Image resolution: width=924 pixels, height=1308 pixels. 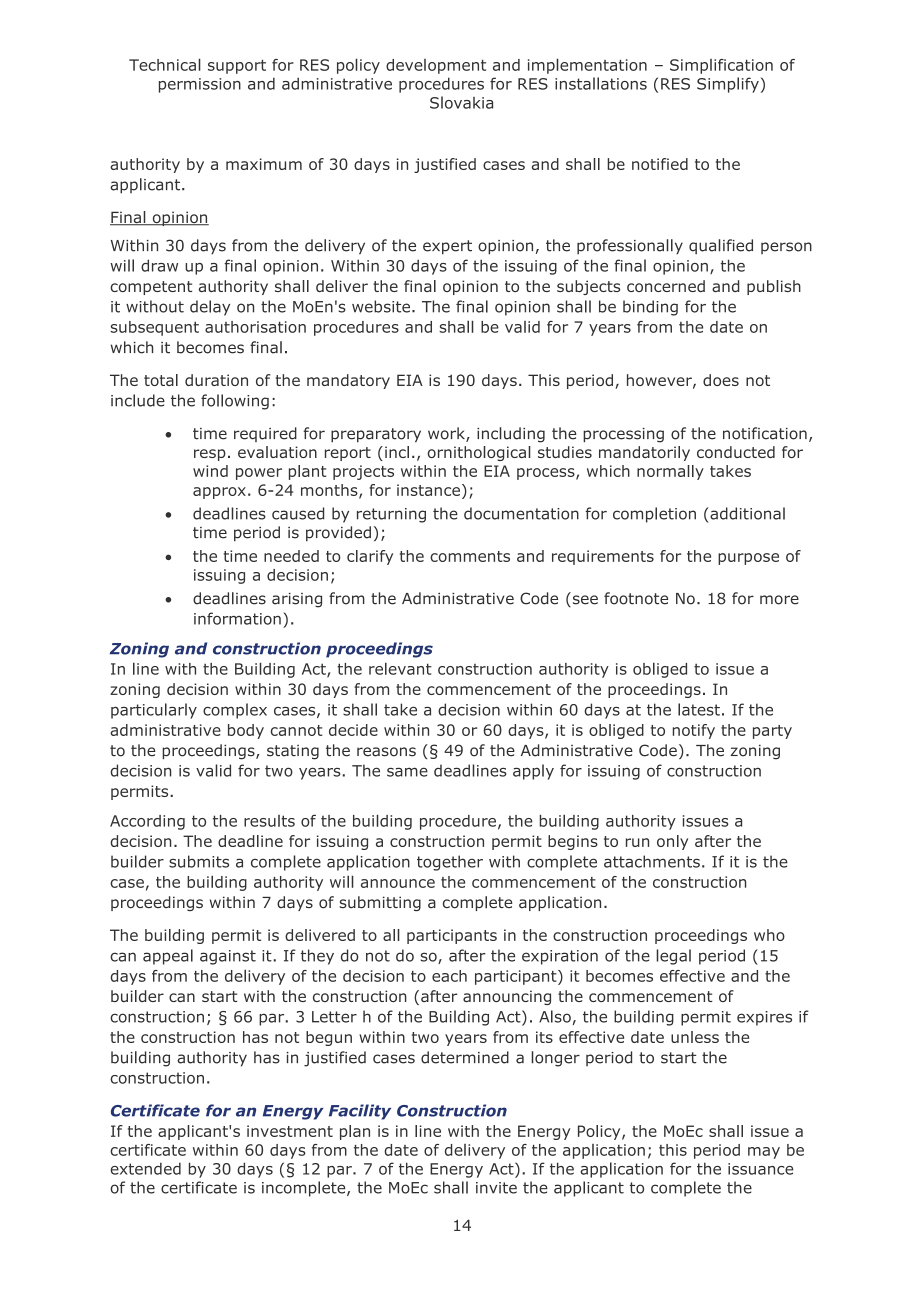 I want to click on Slovakia, so click(x=461, y=102).
